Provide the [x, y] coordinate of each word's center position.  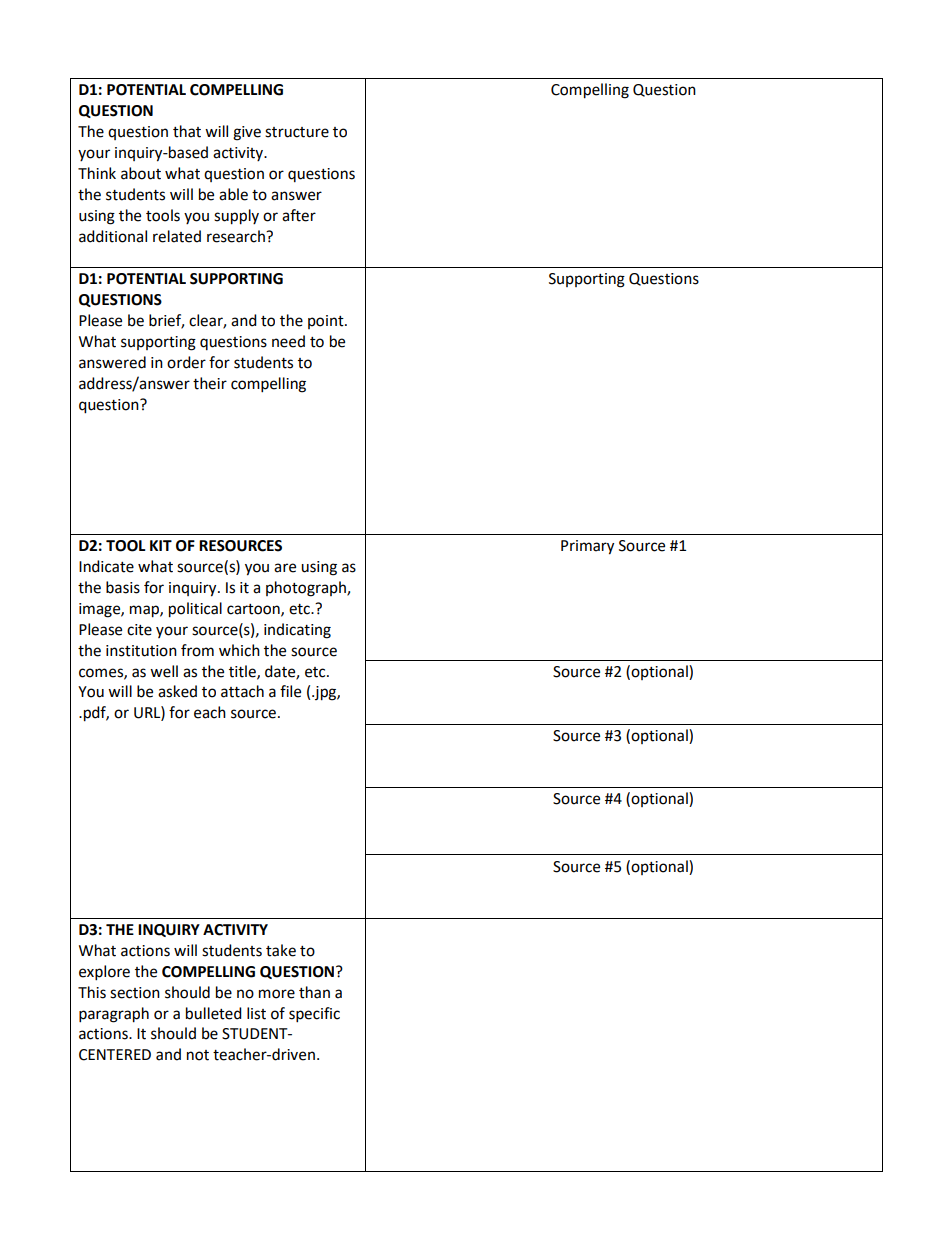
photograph [307, 589]
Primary [587, 547]
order [186, 362]
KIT [161, 545]
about [141, 173]
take [281, 950]
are [285, 568]
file [290, 691]
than [314, 992]
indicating [297, 631]
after [299, 215]
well [164, 671]
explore [104, 973]
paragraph [114, 1015]
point [327, 322]
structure [297, 132]
